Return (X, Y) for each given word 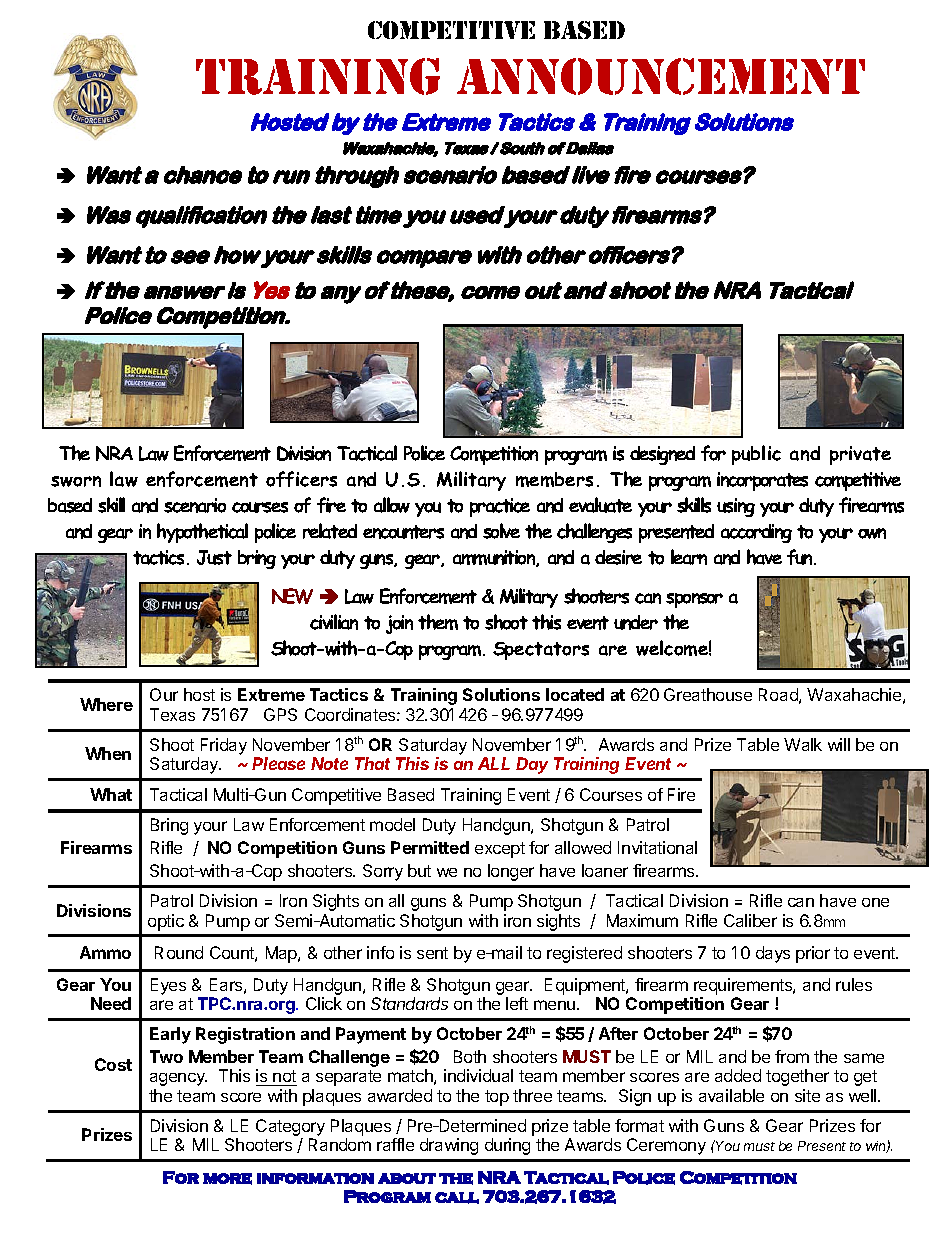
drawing (449, 1146)
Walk (803, 744)
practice (500, 507)
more (227, 1179)
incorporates (762, 481)
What (111, 794)
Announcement (661, 76)
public (756, 455)
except (500, 850)
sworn (76, 481)
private (860, 455)
